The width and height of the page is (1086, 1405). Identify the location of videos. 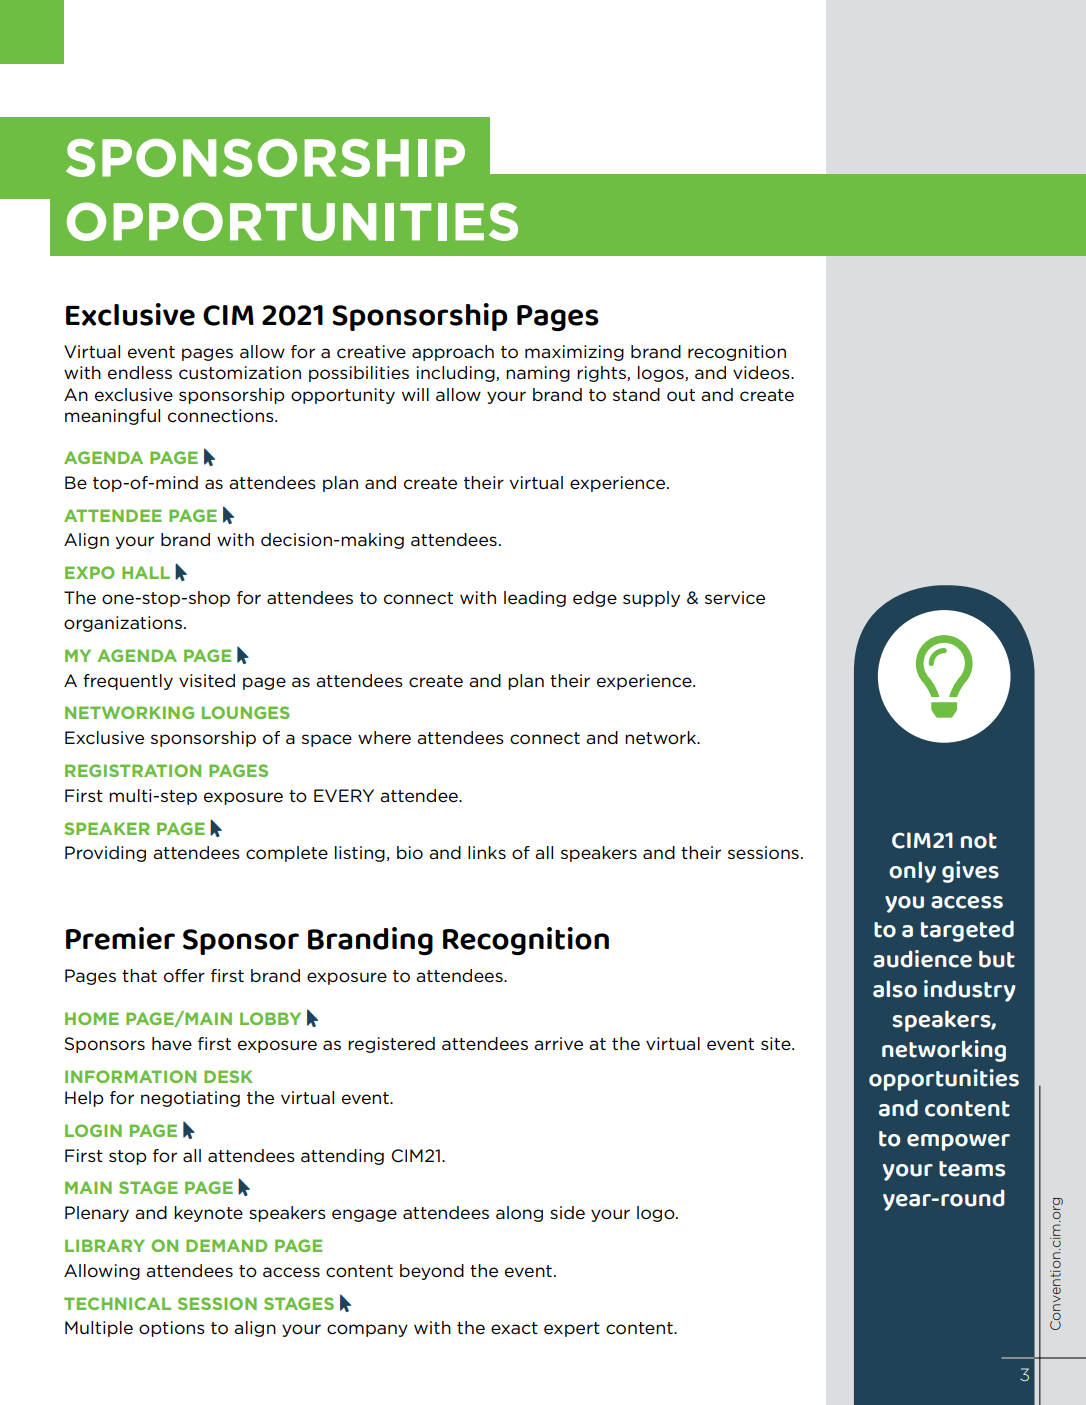
(762, 373).
